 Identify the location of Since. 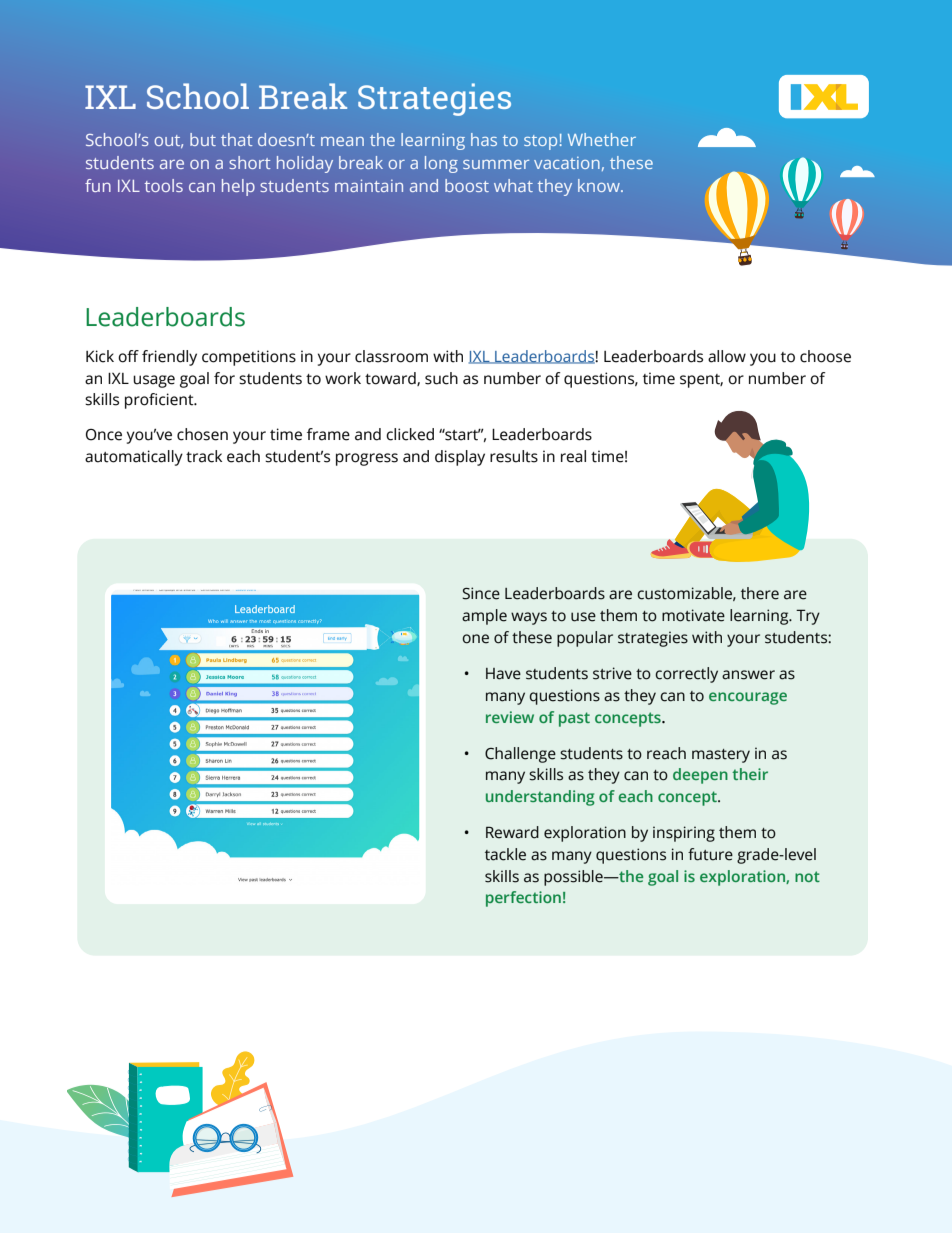
(481, 593).
